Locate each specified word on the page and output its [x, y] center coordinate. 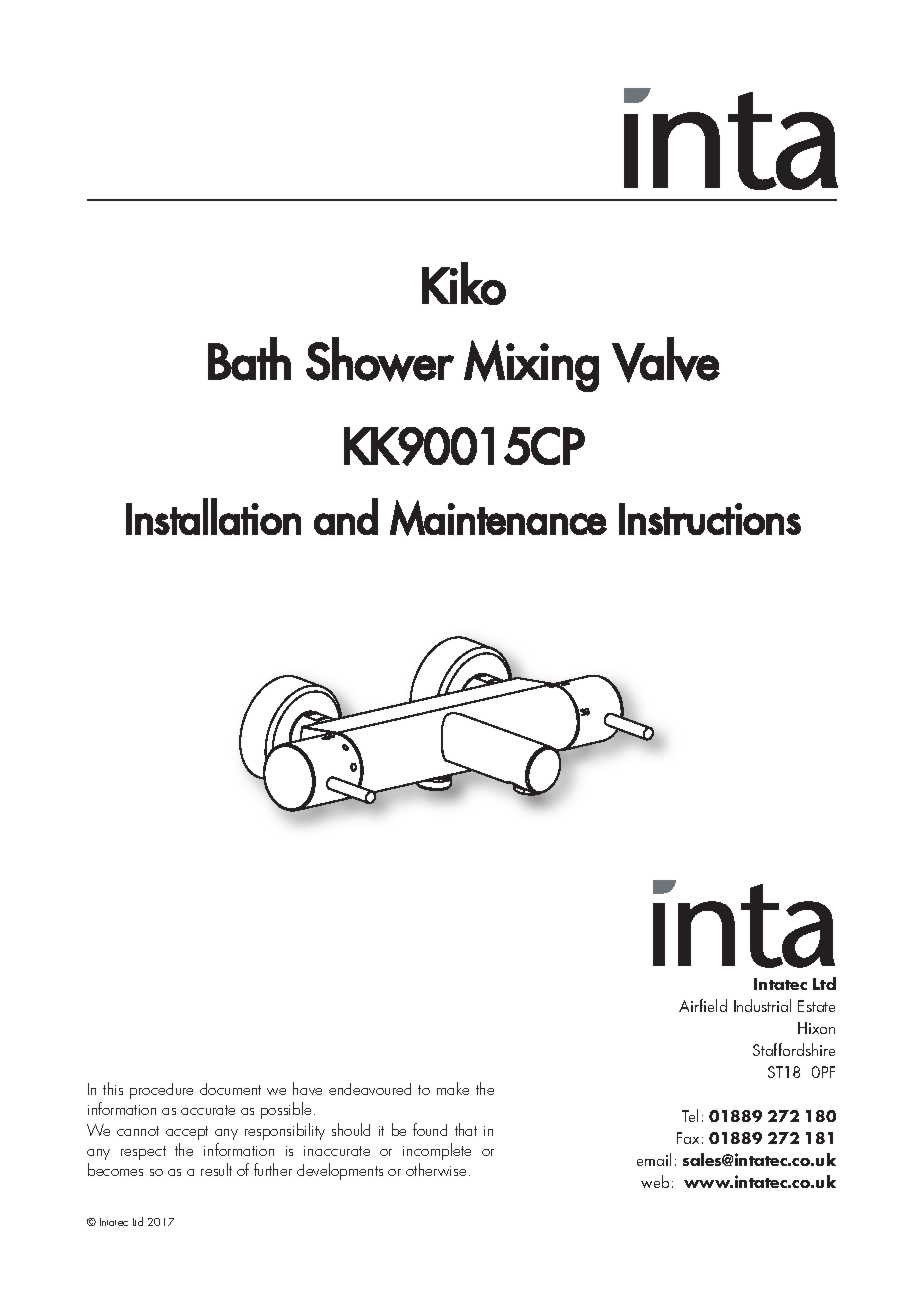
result [216, 1169]
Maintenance [498, 518]
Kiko [464, 283]
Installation [213, 516]
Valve [666, 360]
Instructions [710, 519]
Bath [249, 359]
